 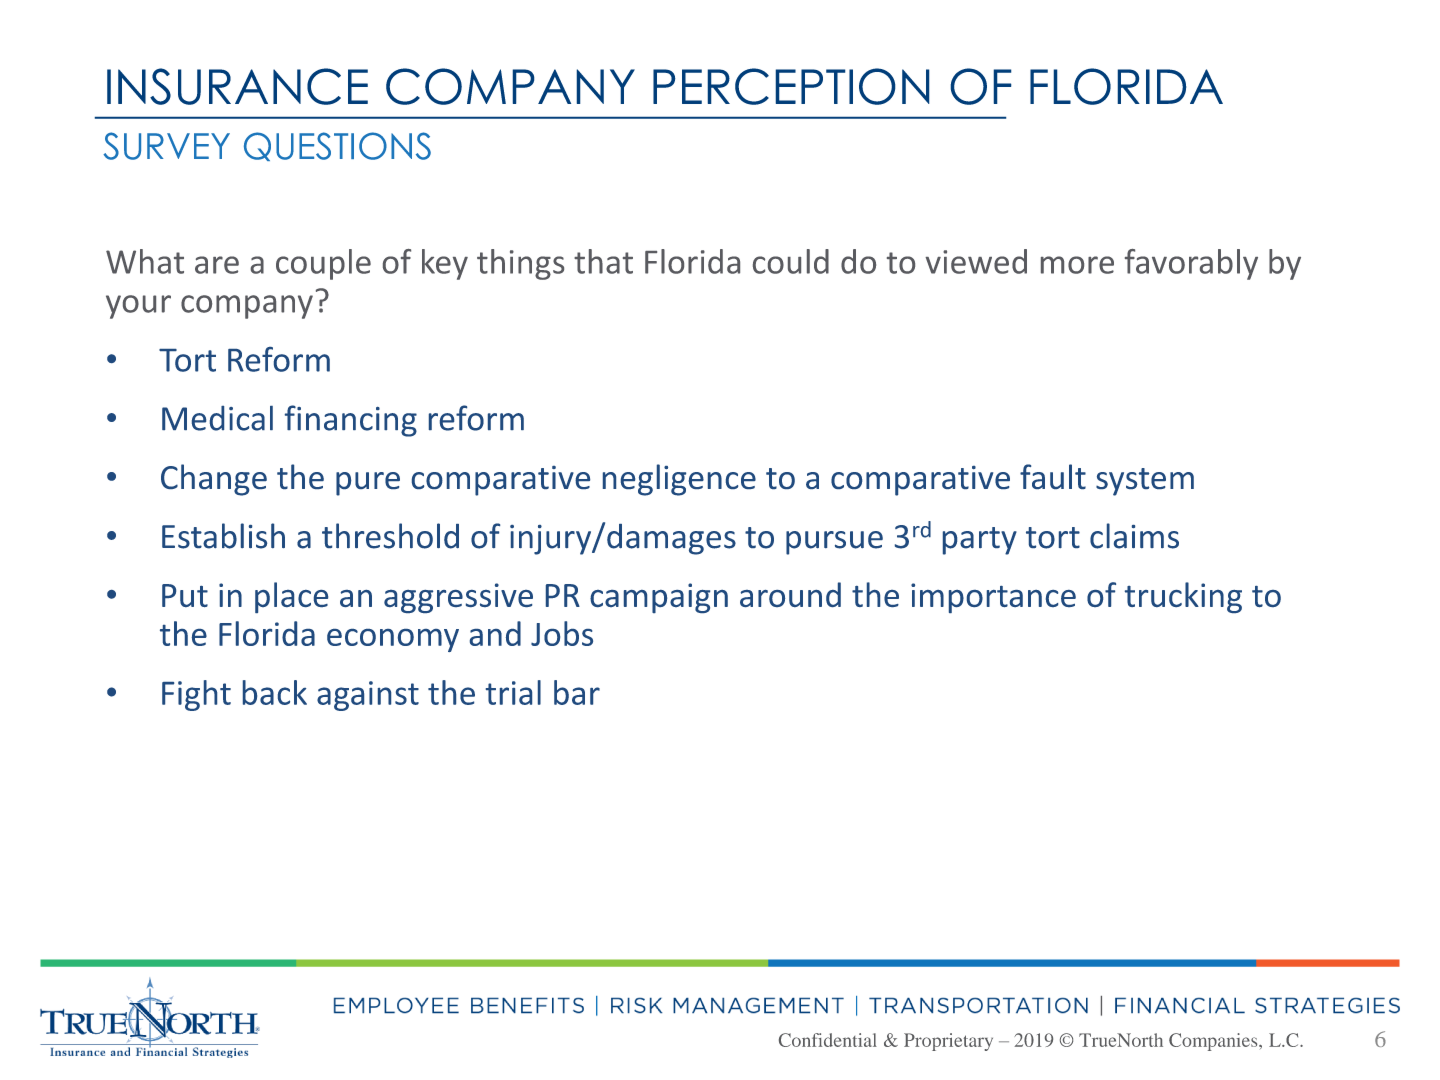 I want to click on back, so click(x=275, y=692).
